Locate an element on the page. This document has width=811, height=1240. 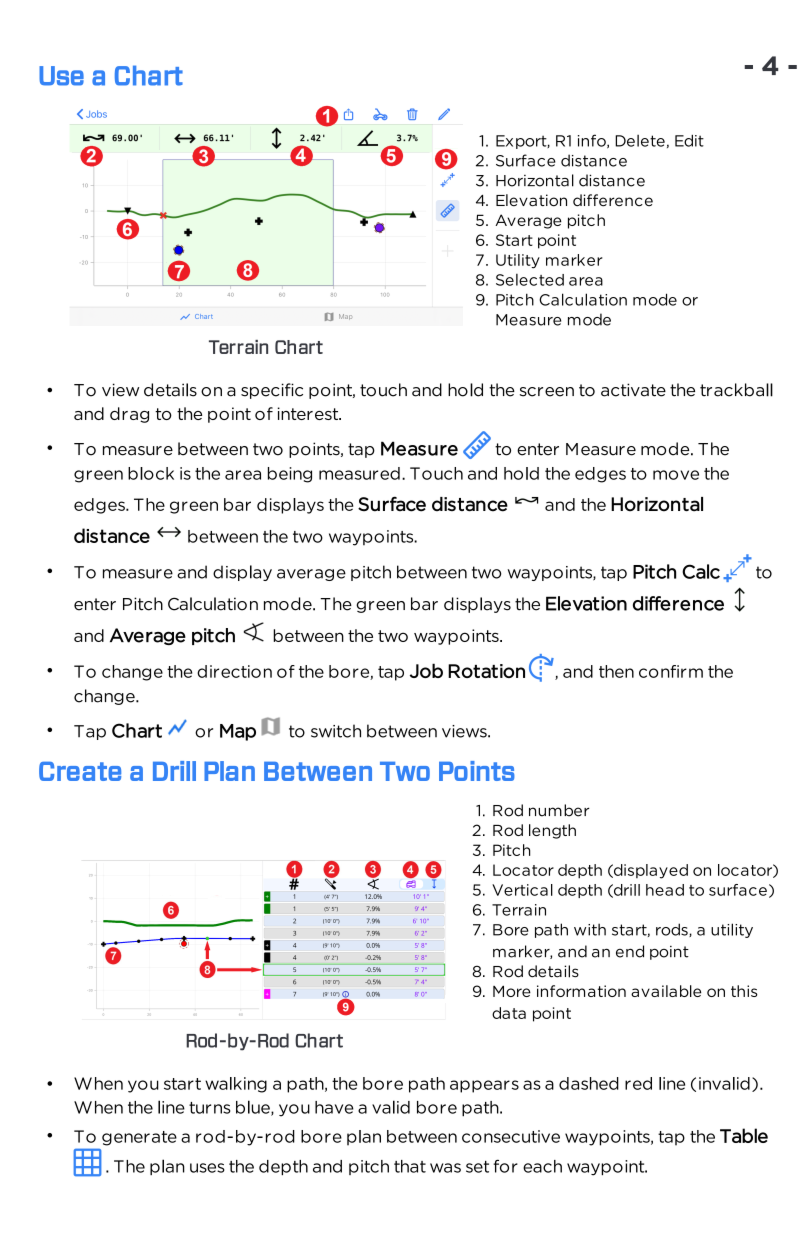
Create is located at coordinates (80, 771).
